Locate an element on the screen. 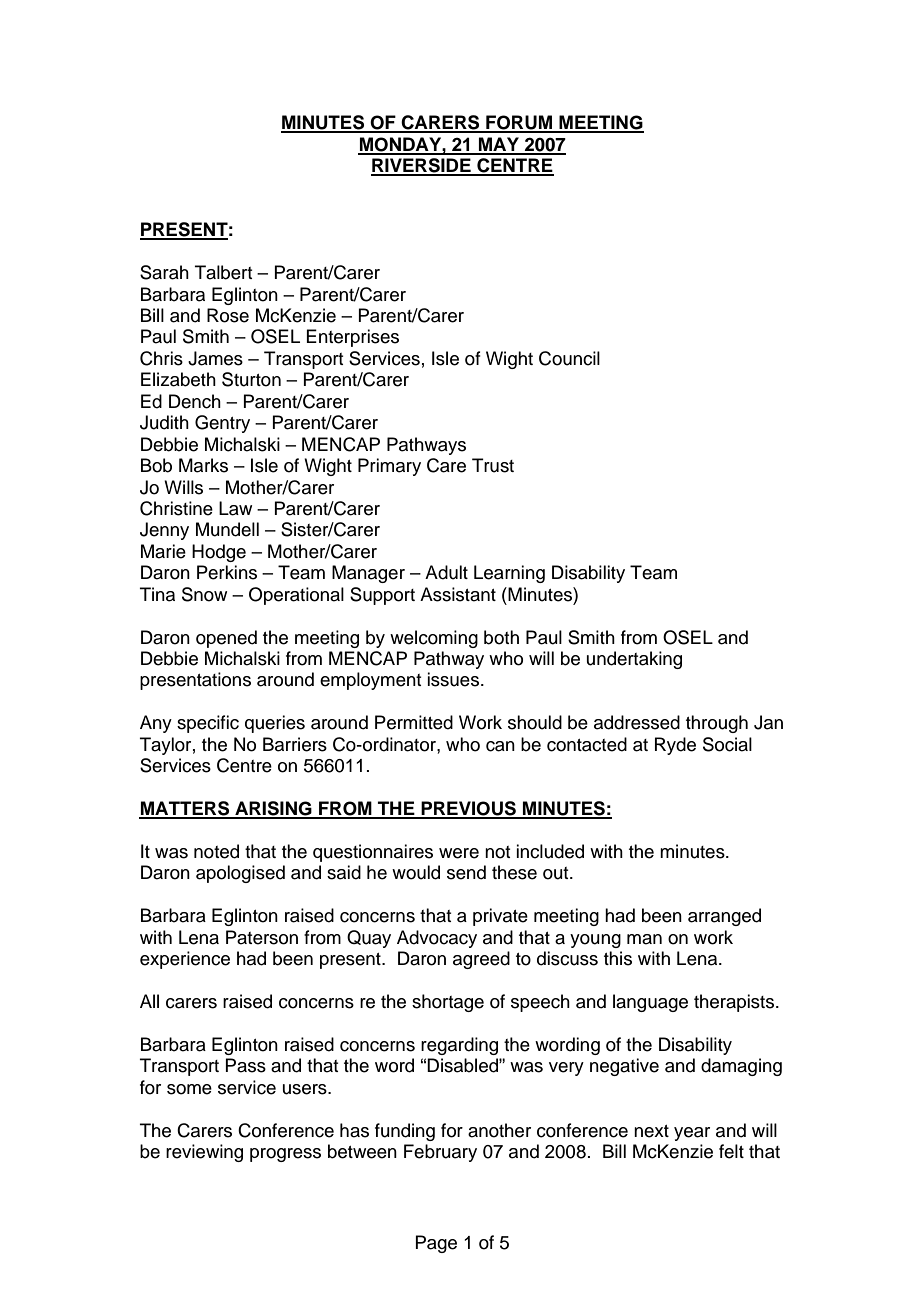 The image size is (924, 1308). reviewing is located at coordinates (204, 1153).
